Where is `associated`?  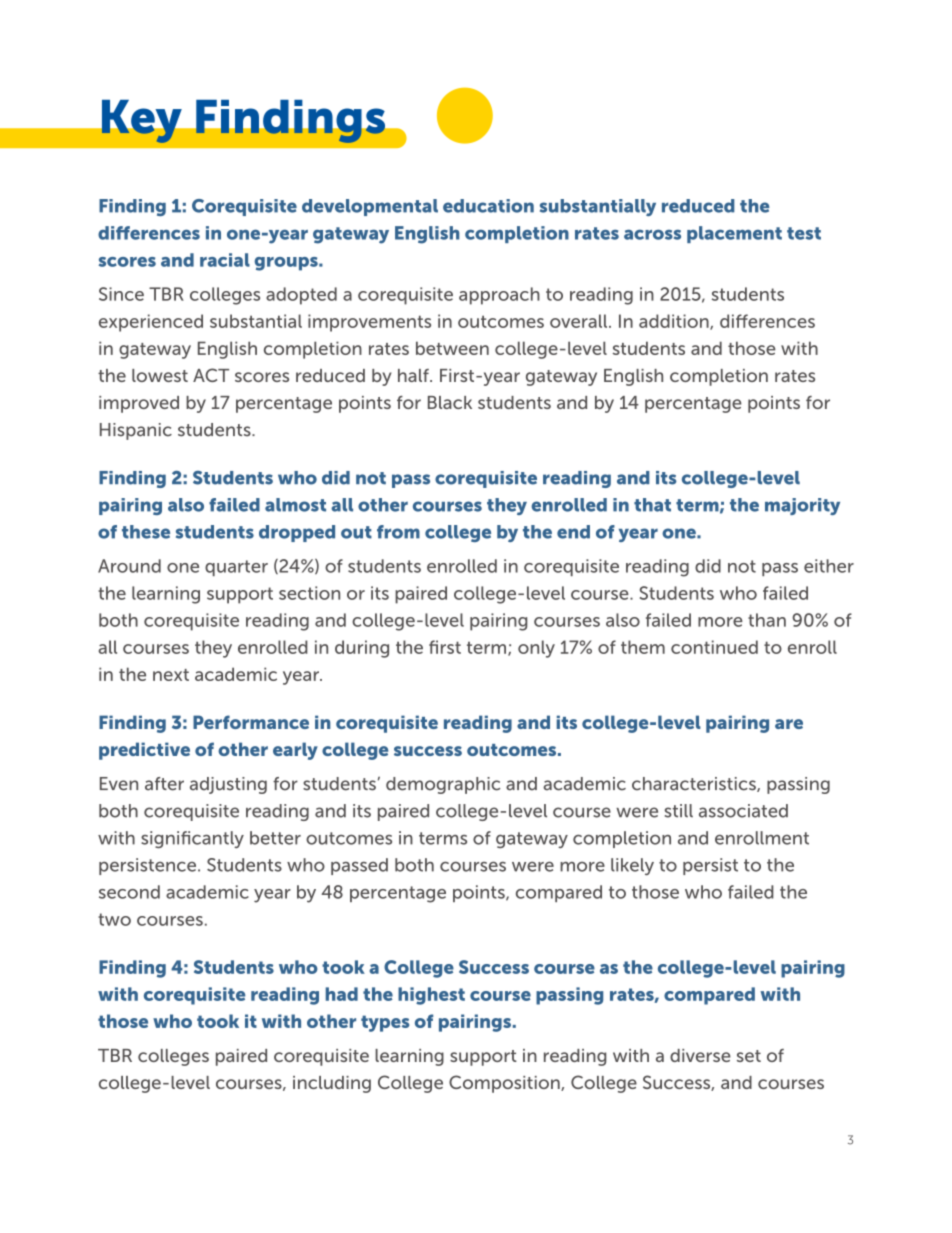
associated is located at coordinates (743, 811).
